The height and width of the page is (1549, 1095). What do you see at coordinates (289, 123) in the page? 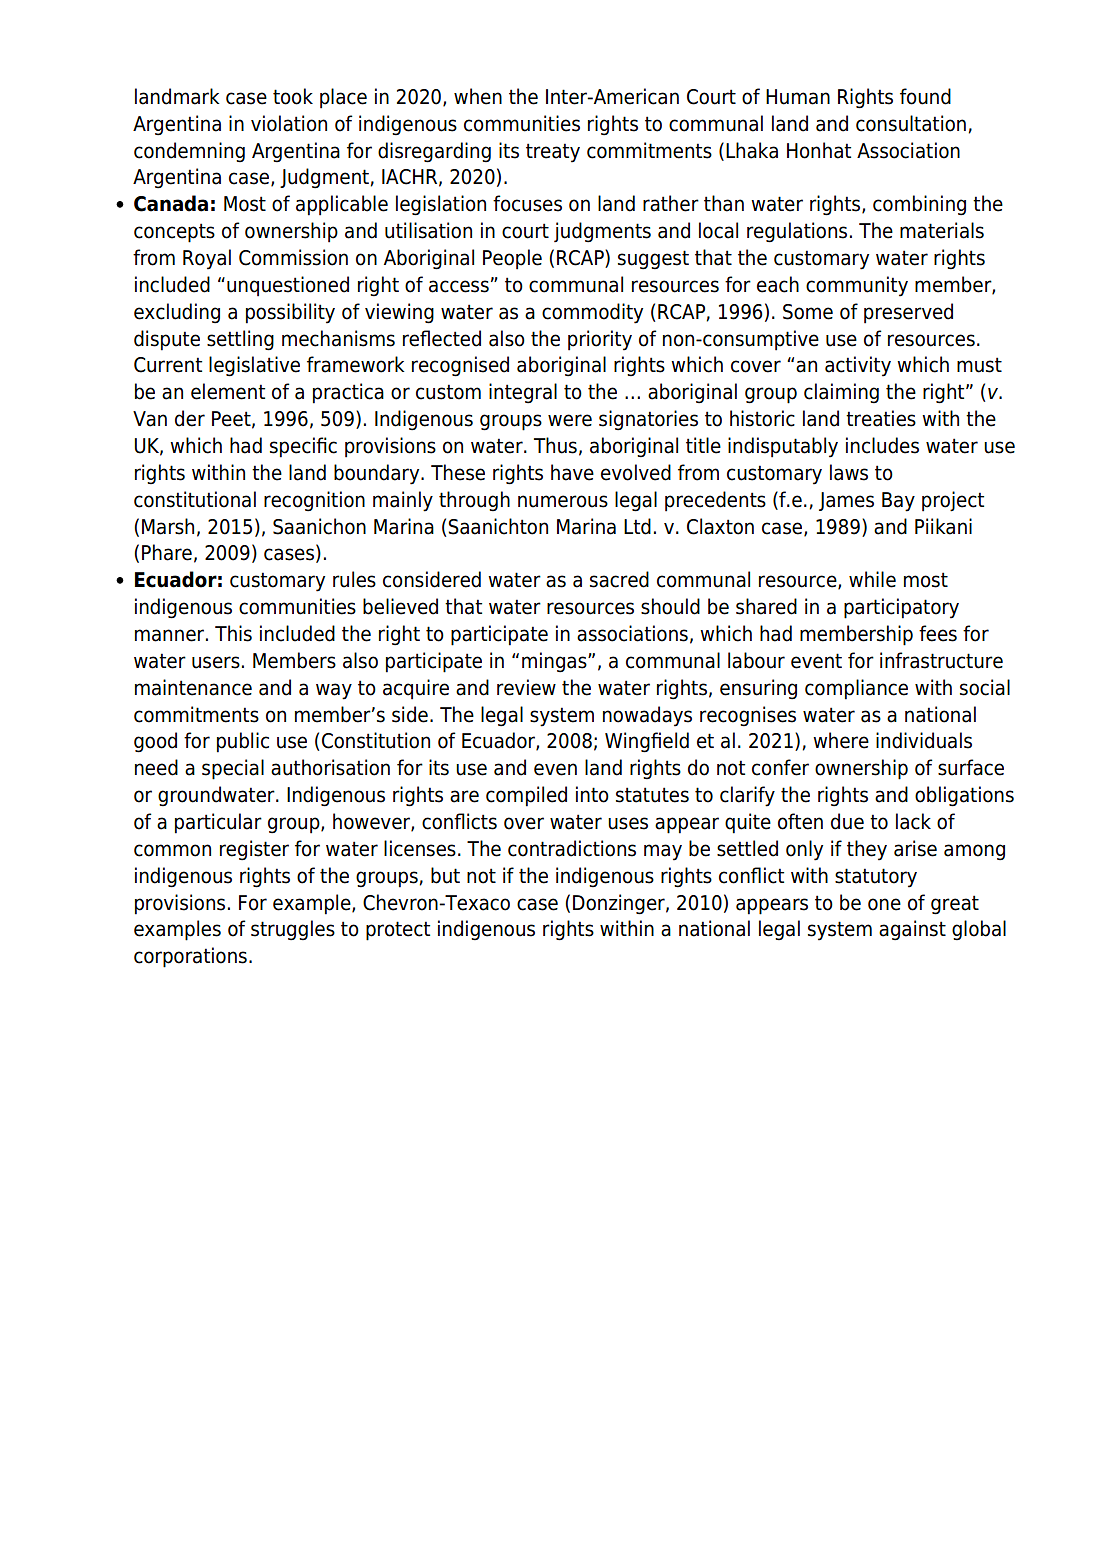
I see `violation` at bounding box center [289, 123].
